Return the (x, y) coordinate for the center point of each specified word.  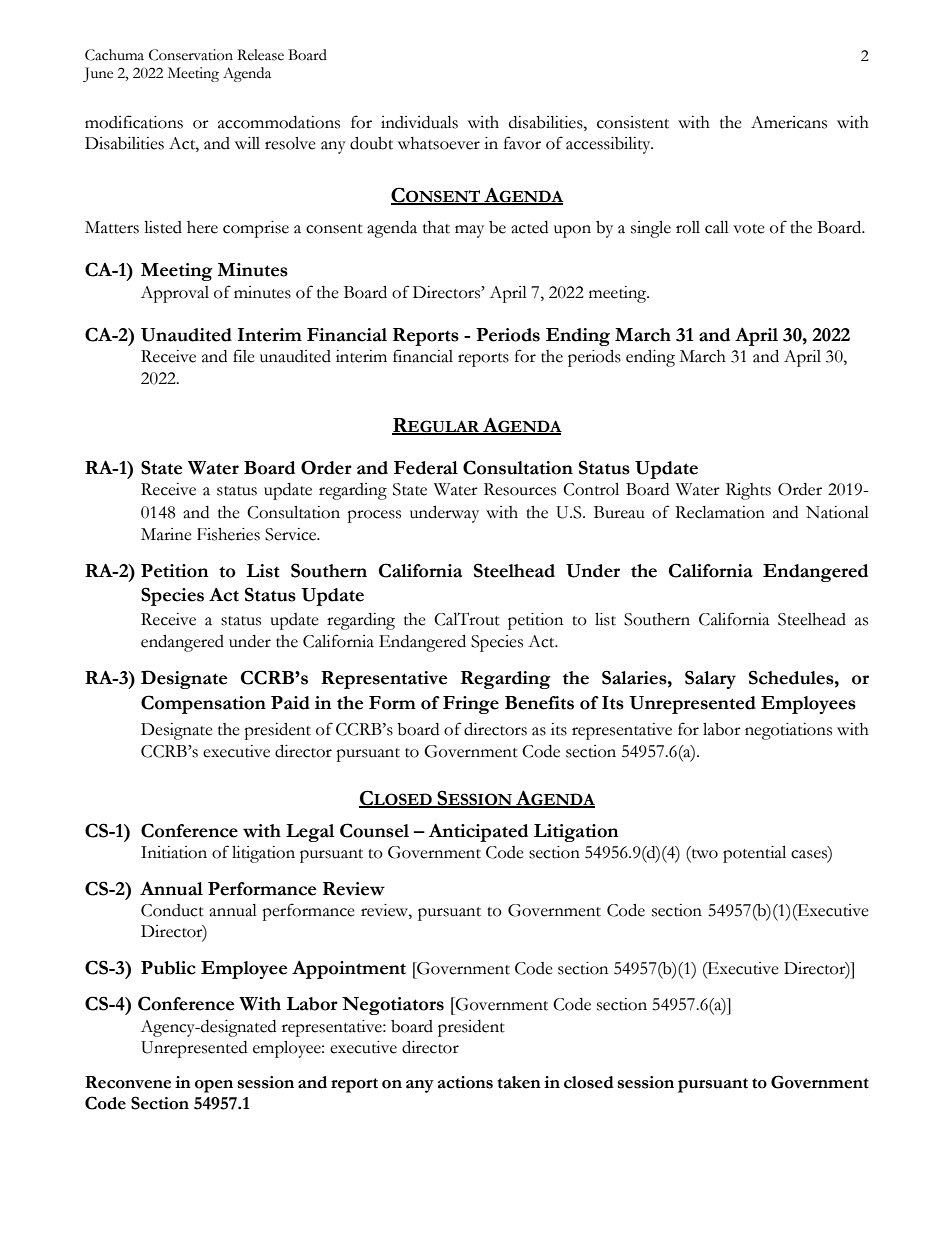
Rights (748, 491)
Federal (426, 468)
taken (519, 1082)
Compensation (203, 704)
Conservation (191, 55)
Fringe (471, 705)
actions (465, 1082)
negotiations (788, 731)
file (244, 356)
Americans (789, 122)
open (214, 1086)
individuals (419, 122)
